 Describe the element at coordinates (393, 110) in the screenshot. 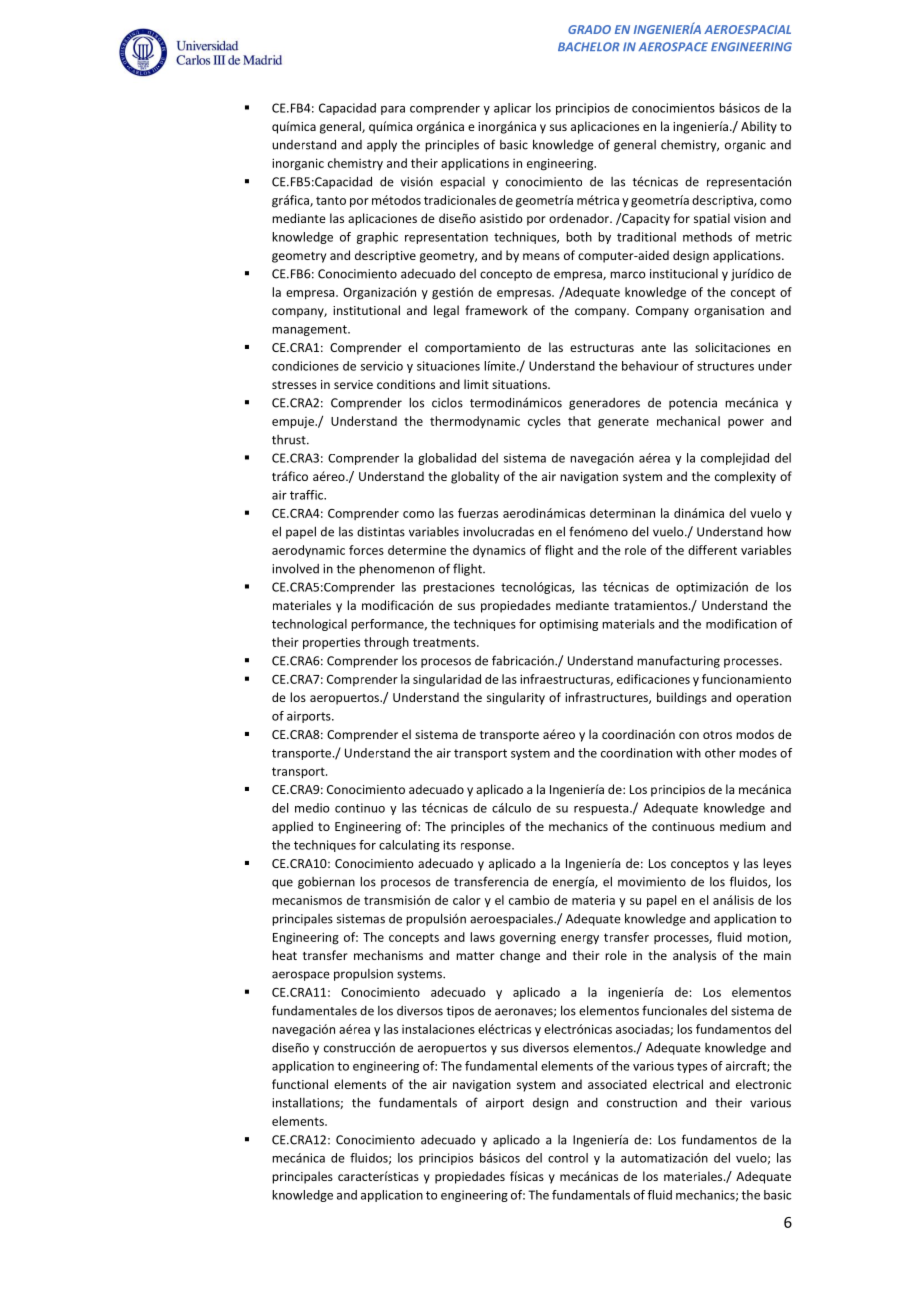

I see `para` at that location.
